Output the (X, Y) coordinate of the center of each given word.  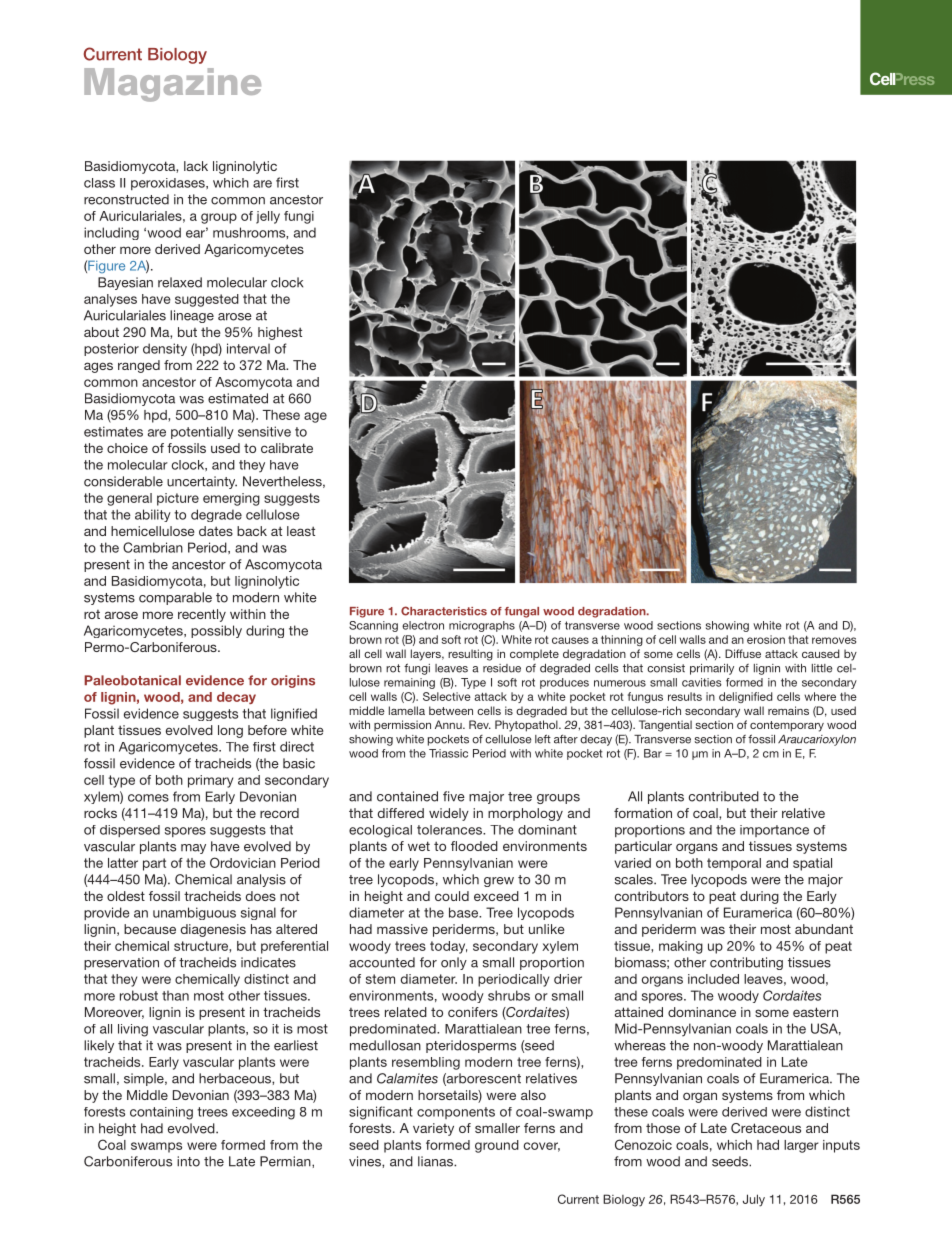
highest (280, 333)
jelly (268, 217)
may (193, 849)
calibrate (287, 448)
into (188, 1161)
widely (449, 814)
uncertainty (202, 482)
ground (497, 1146)
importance (774, 831)
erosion (766, 639)
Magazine (172, 85)
